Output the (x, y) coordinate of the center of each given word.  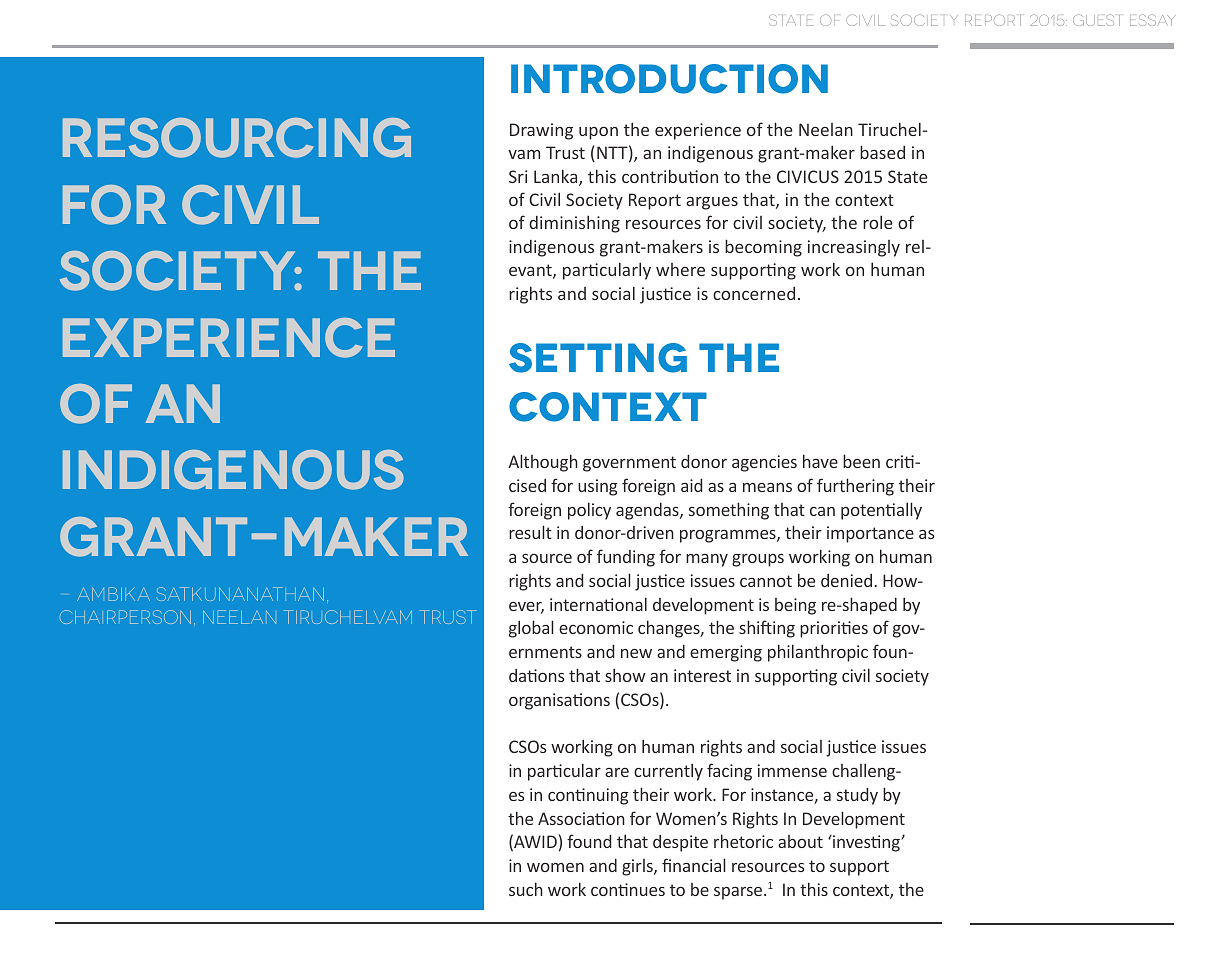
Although (543, 463)
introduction (669, 79)
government (629, 464)
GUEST (1096, 20)
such (526, 889)
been (861, 461)
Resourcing (237, 138)
